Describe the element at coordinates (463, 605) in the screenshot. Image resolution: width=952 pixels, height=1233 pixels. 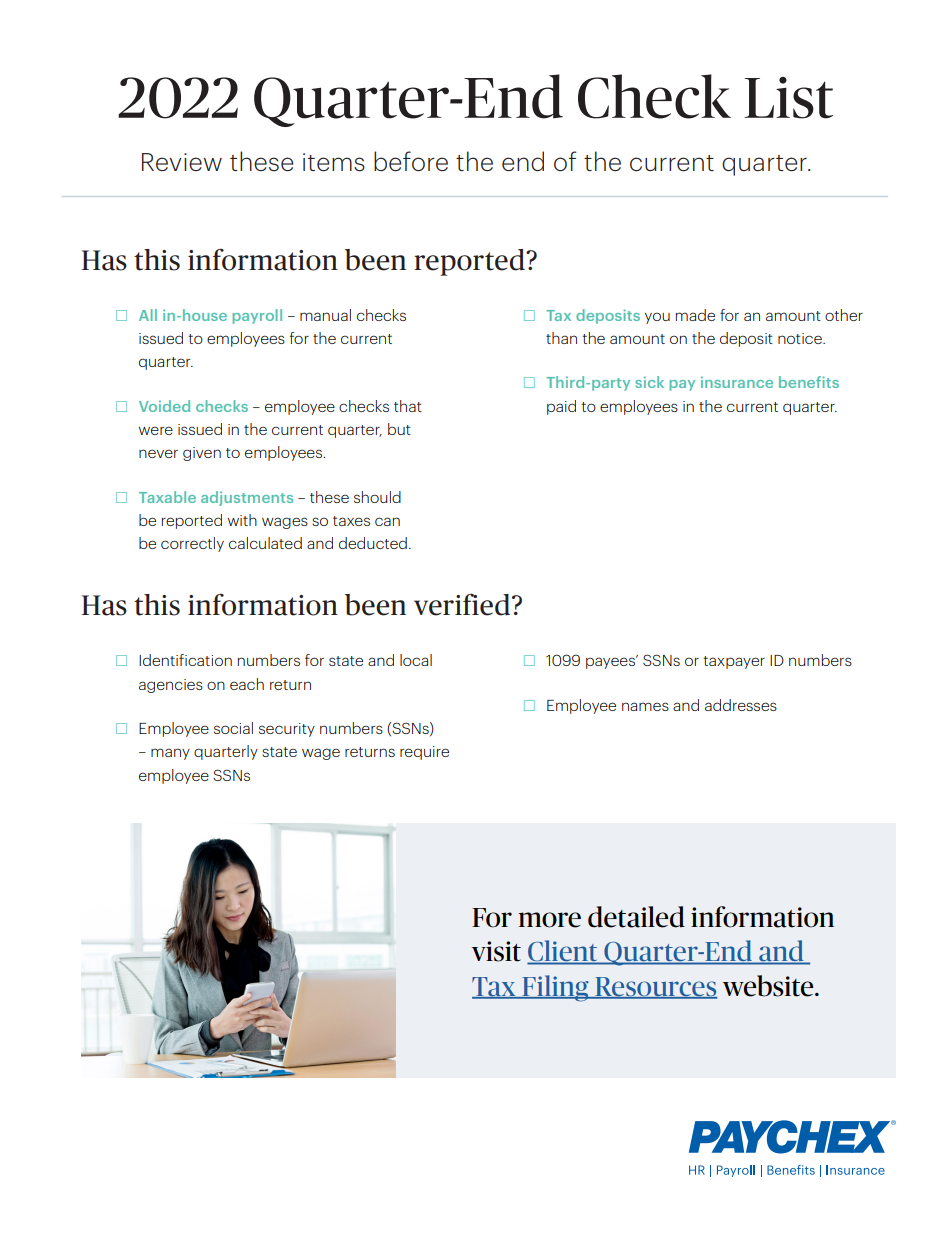
I see `verified` at that location.
